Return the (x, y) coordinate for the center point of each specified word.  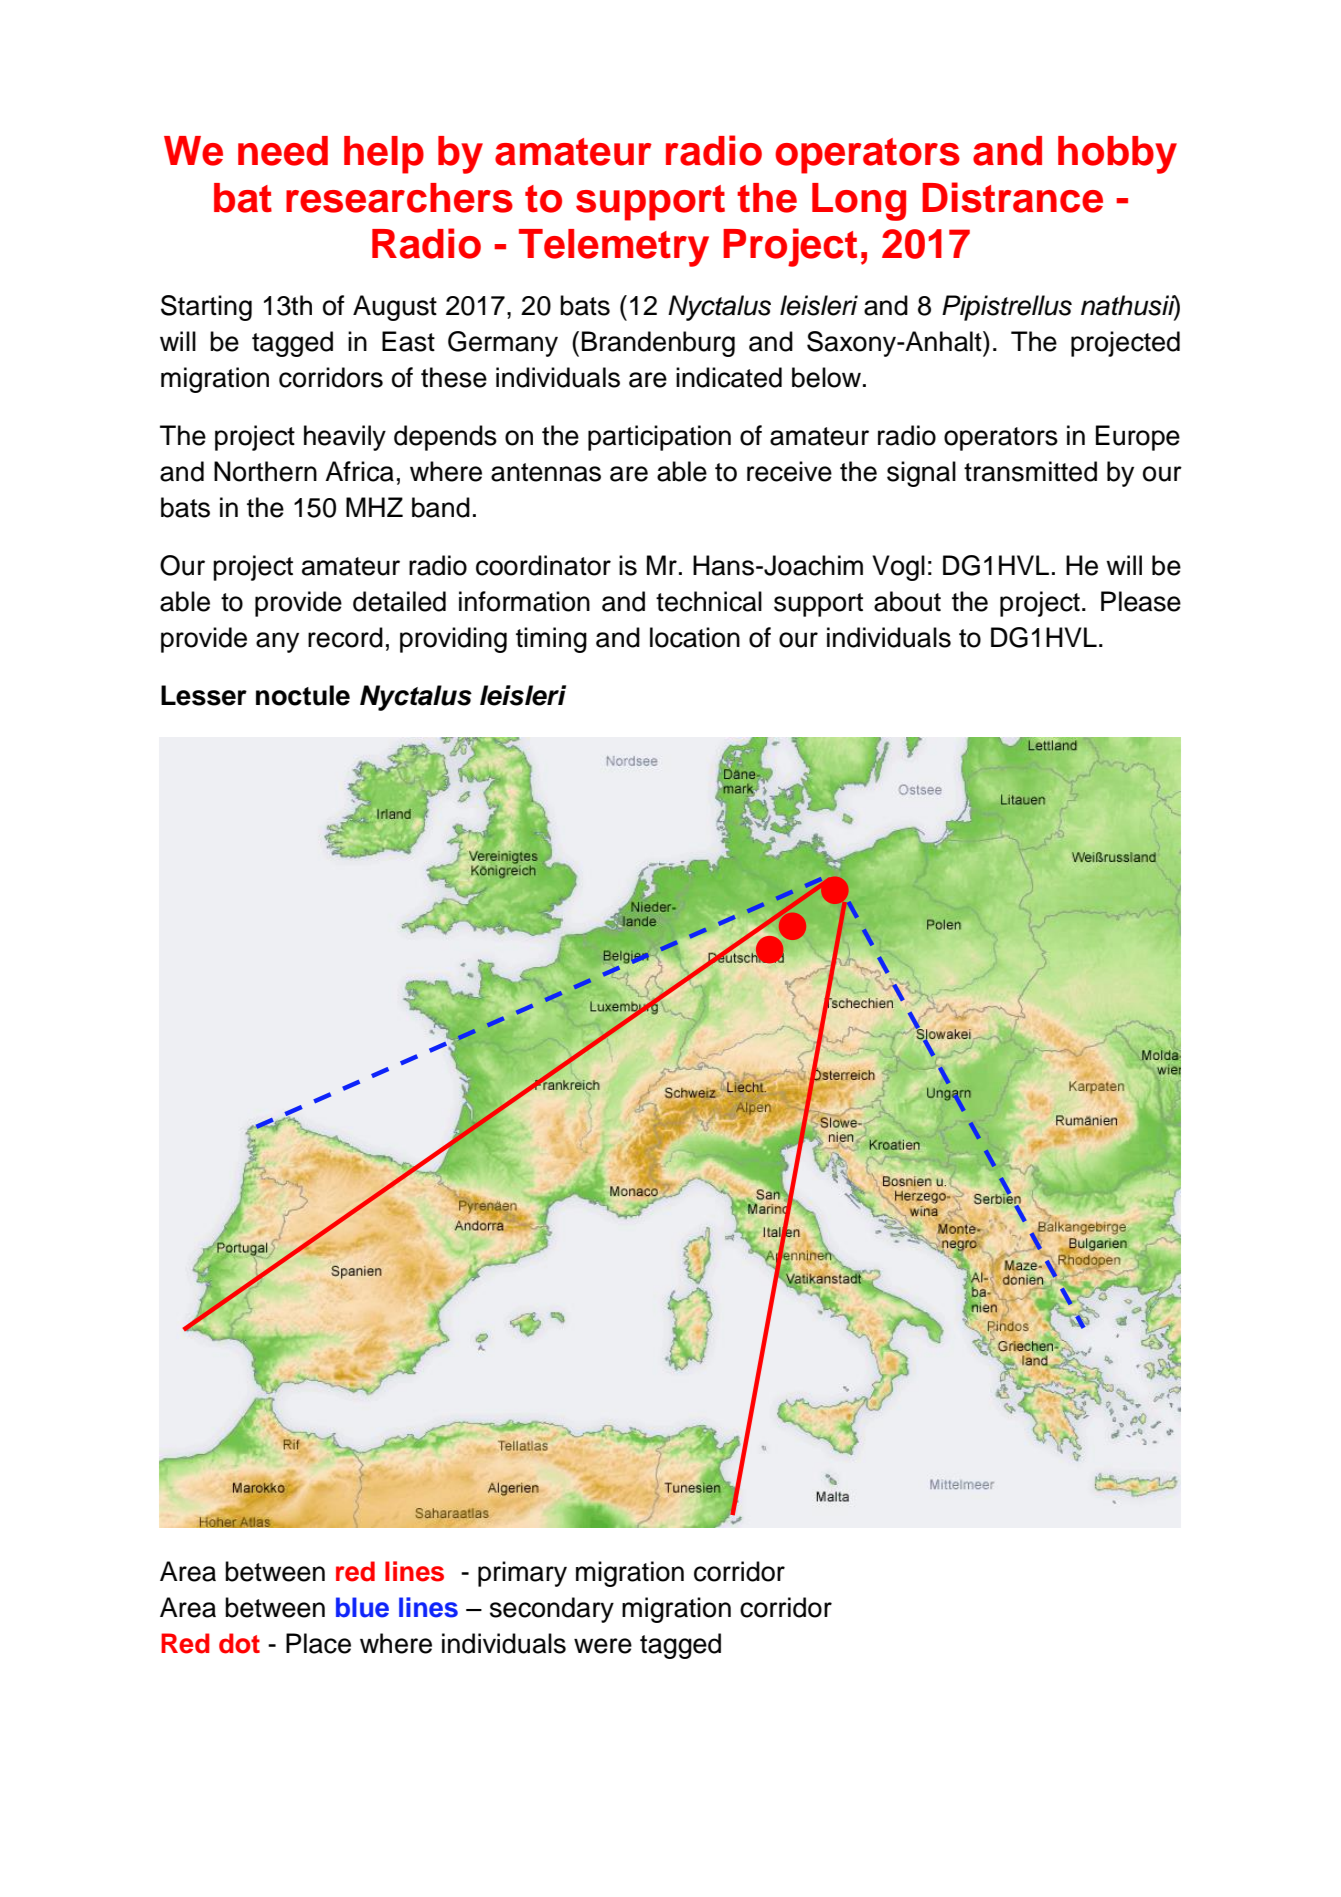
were (603, 1646)
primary (522, 1574)
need (283, 151)
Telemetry (614, 248)
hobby (1117, 155)
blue (362, 1607)
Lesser (204, 695)
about (907, 601)
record (345, 637)
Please (1141, 601)
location (695, 637)
